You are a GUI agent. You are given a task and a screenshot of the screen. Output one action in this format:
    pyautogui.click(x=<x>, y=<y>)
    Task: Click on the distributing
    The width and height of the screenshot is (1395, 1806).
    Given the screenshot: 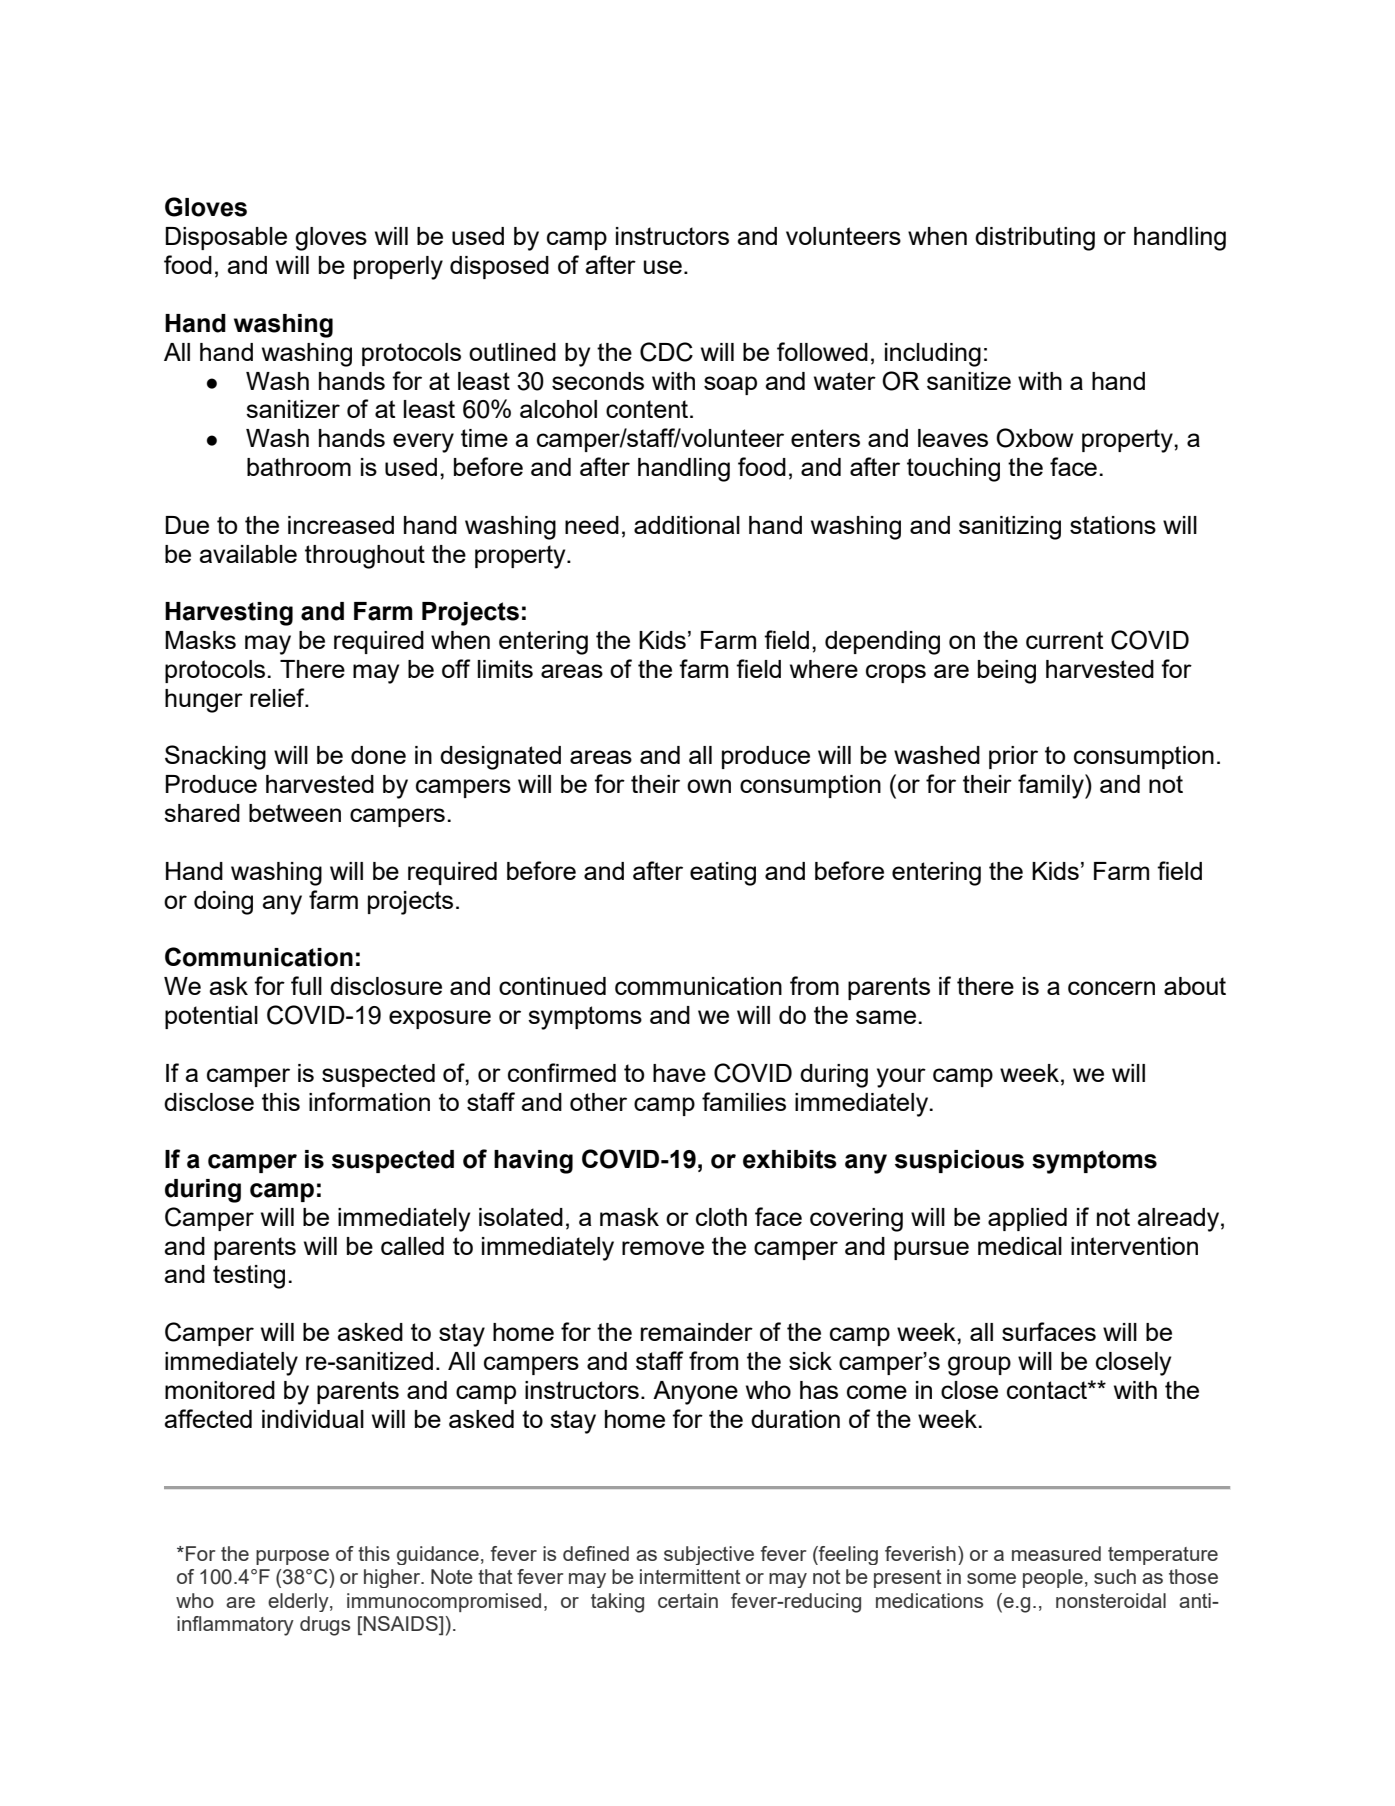 What is the action you would take?
    pyautogui.click(x=1035, y=239)
